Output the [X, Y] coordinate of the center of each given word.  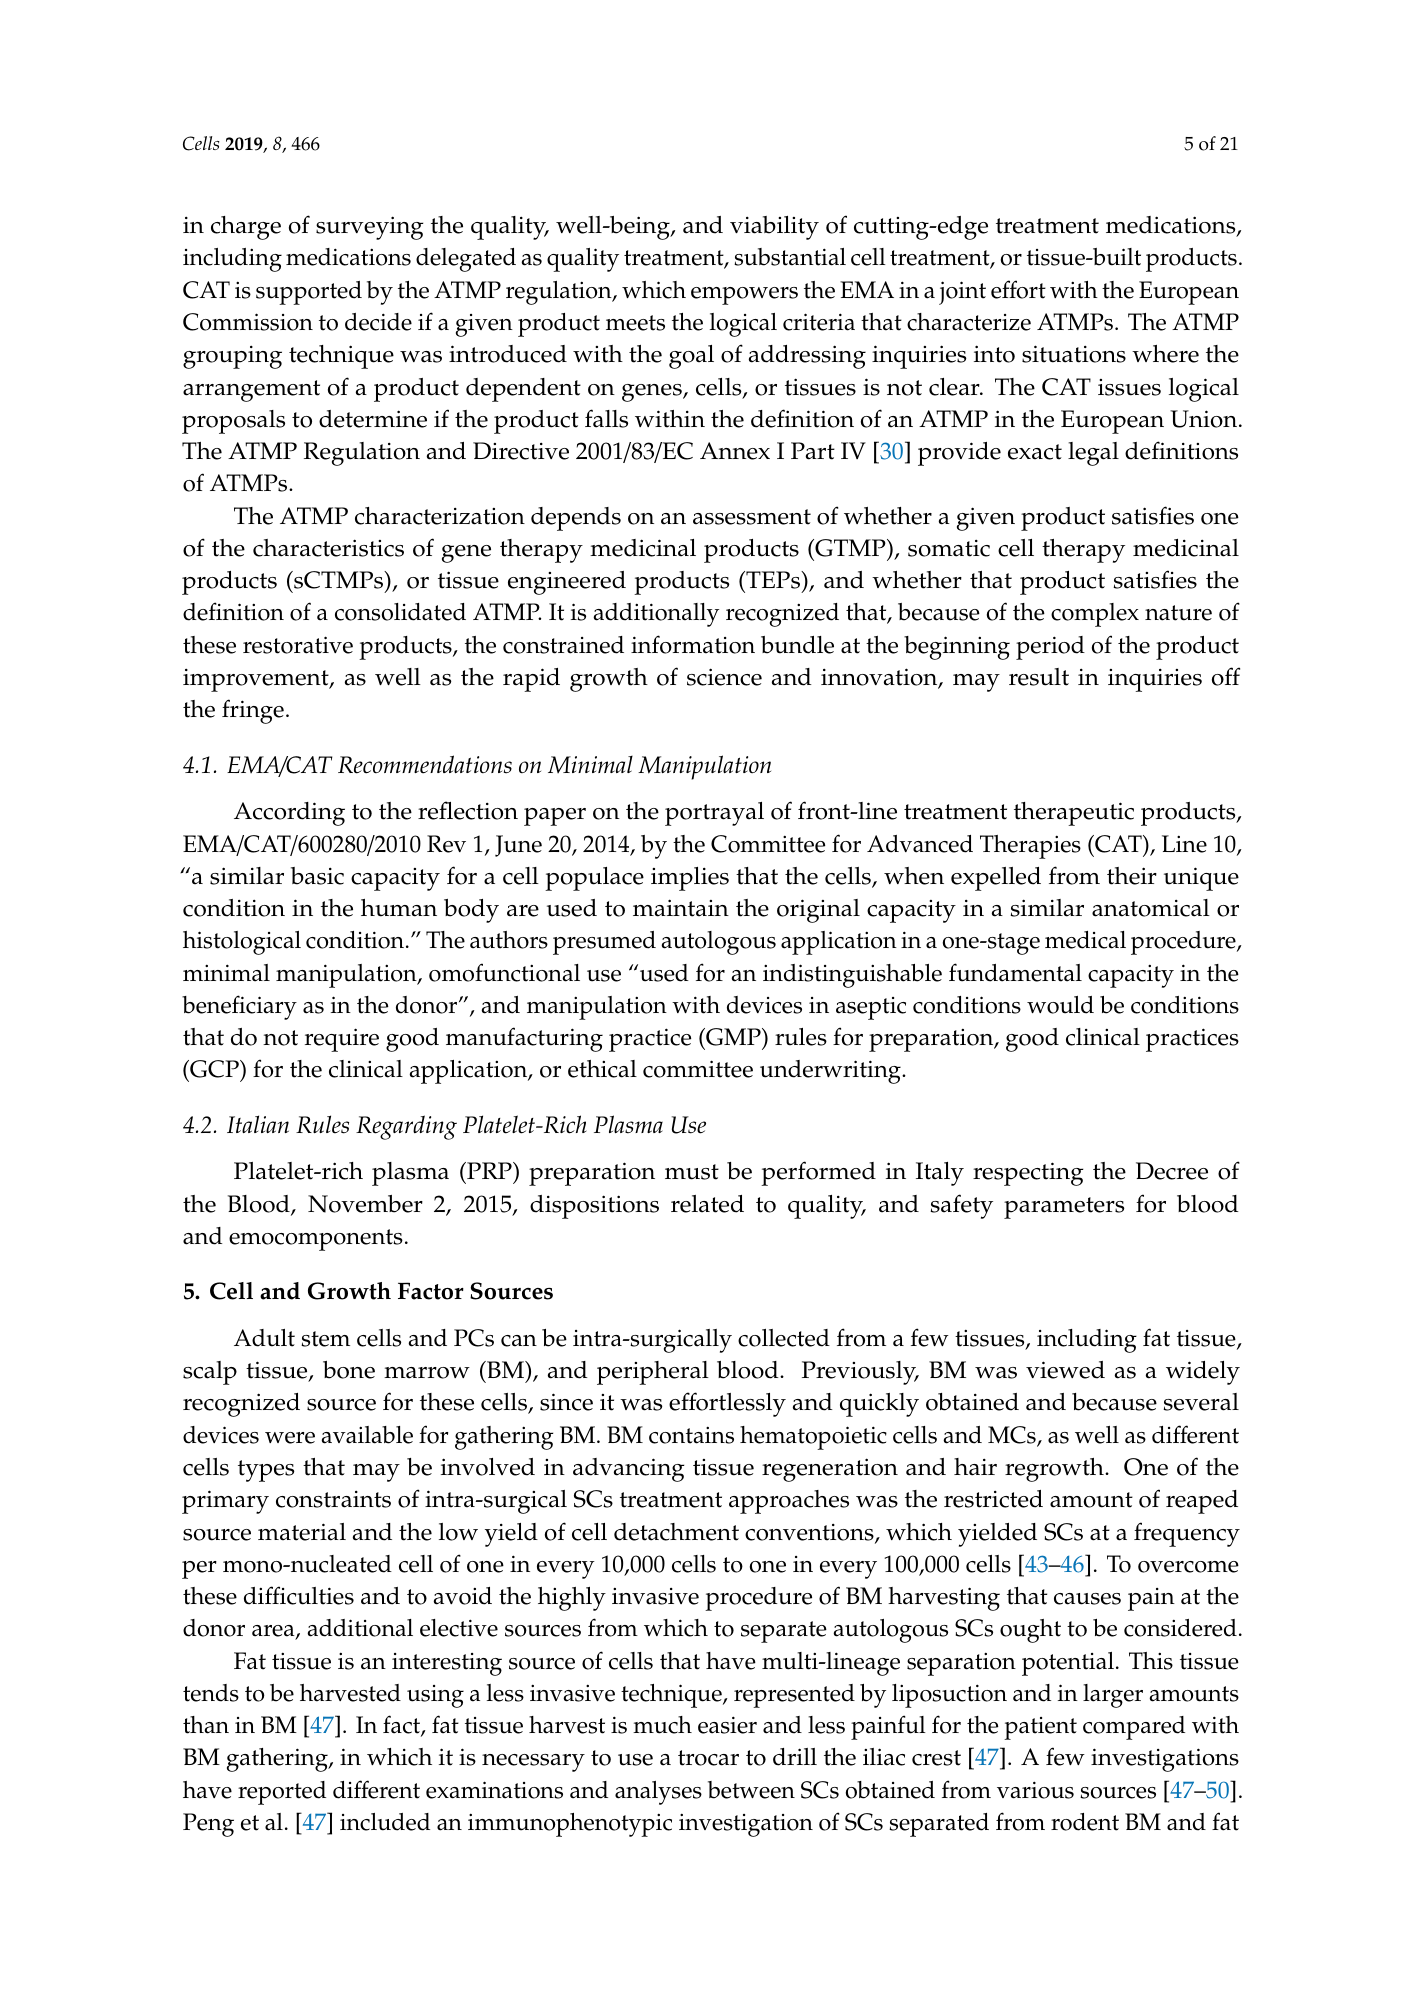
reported [282, 1793]
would [1060, 1005]
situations [1074, 354]
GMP [733, 1038]
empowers [744, 296]
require [342, 1040]
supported [309, 293]
